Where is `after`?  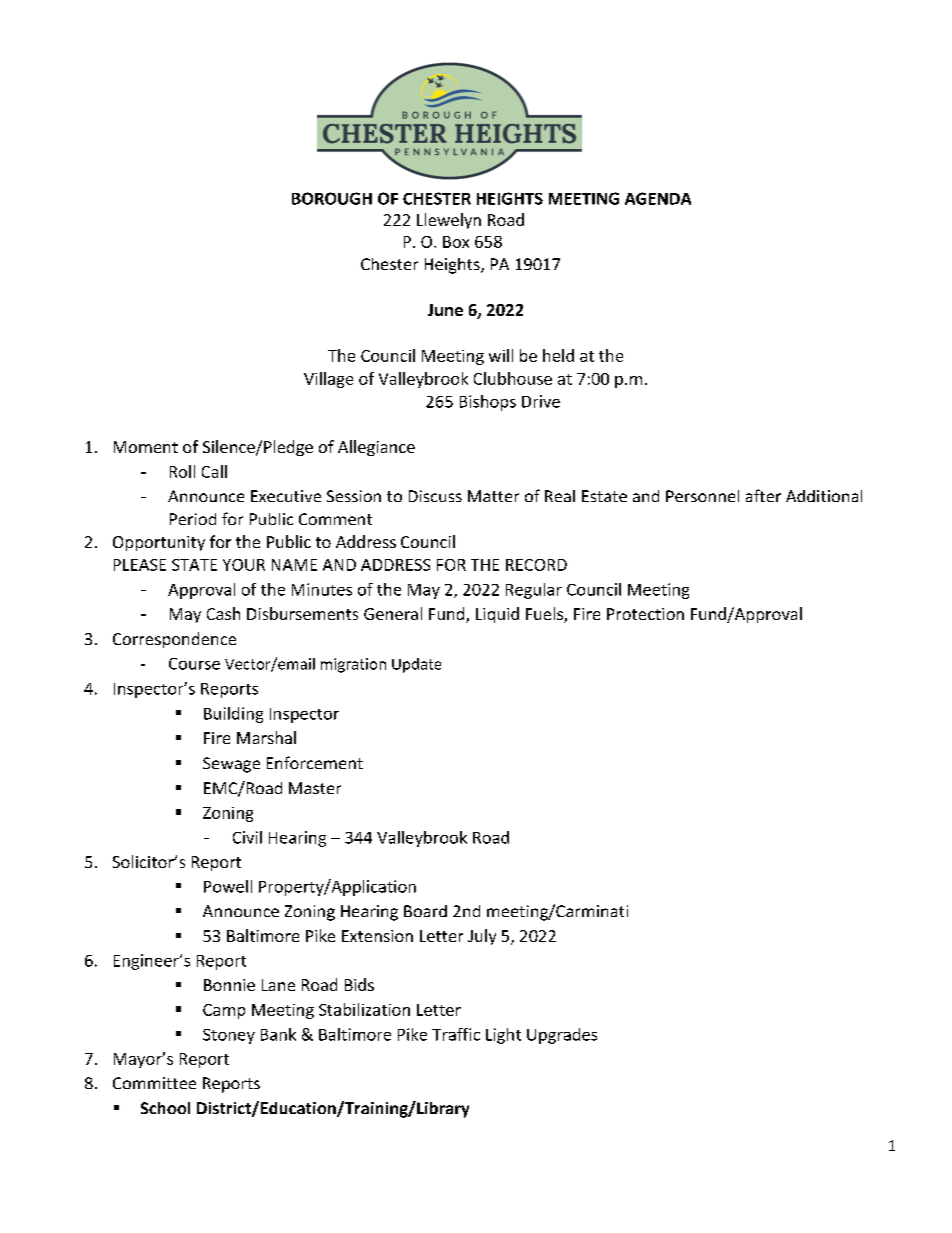 after is located at coordinates (763, 495).
